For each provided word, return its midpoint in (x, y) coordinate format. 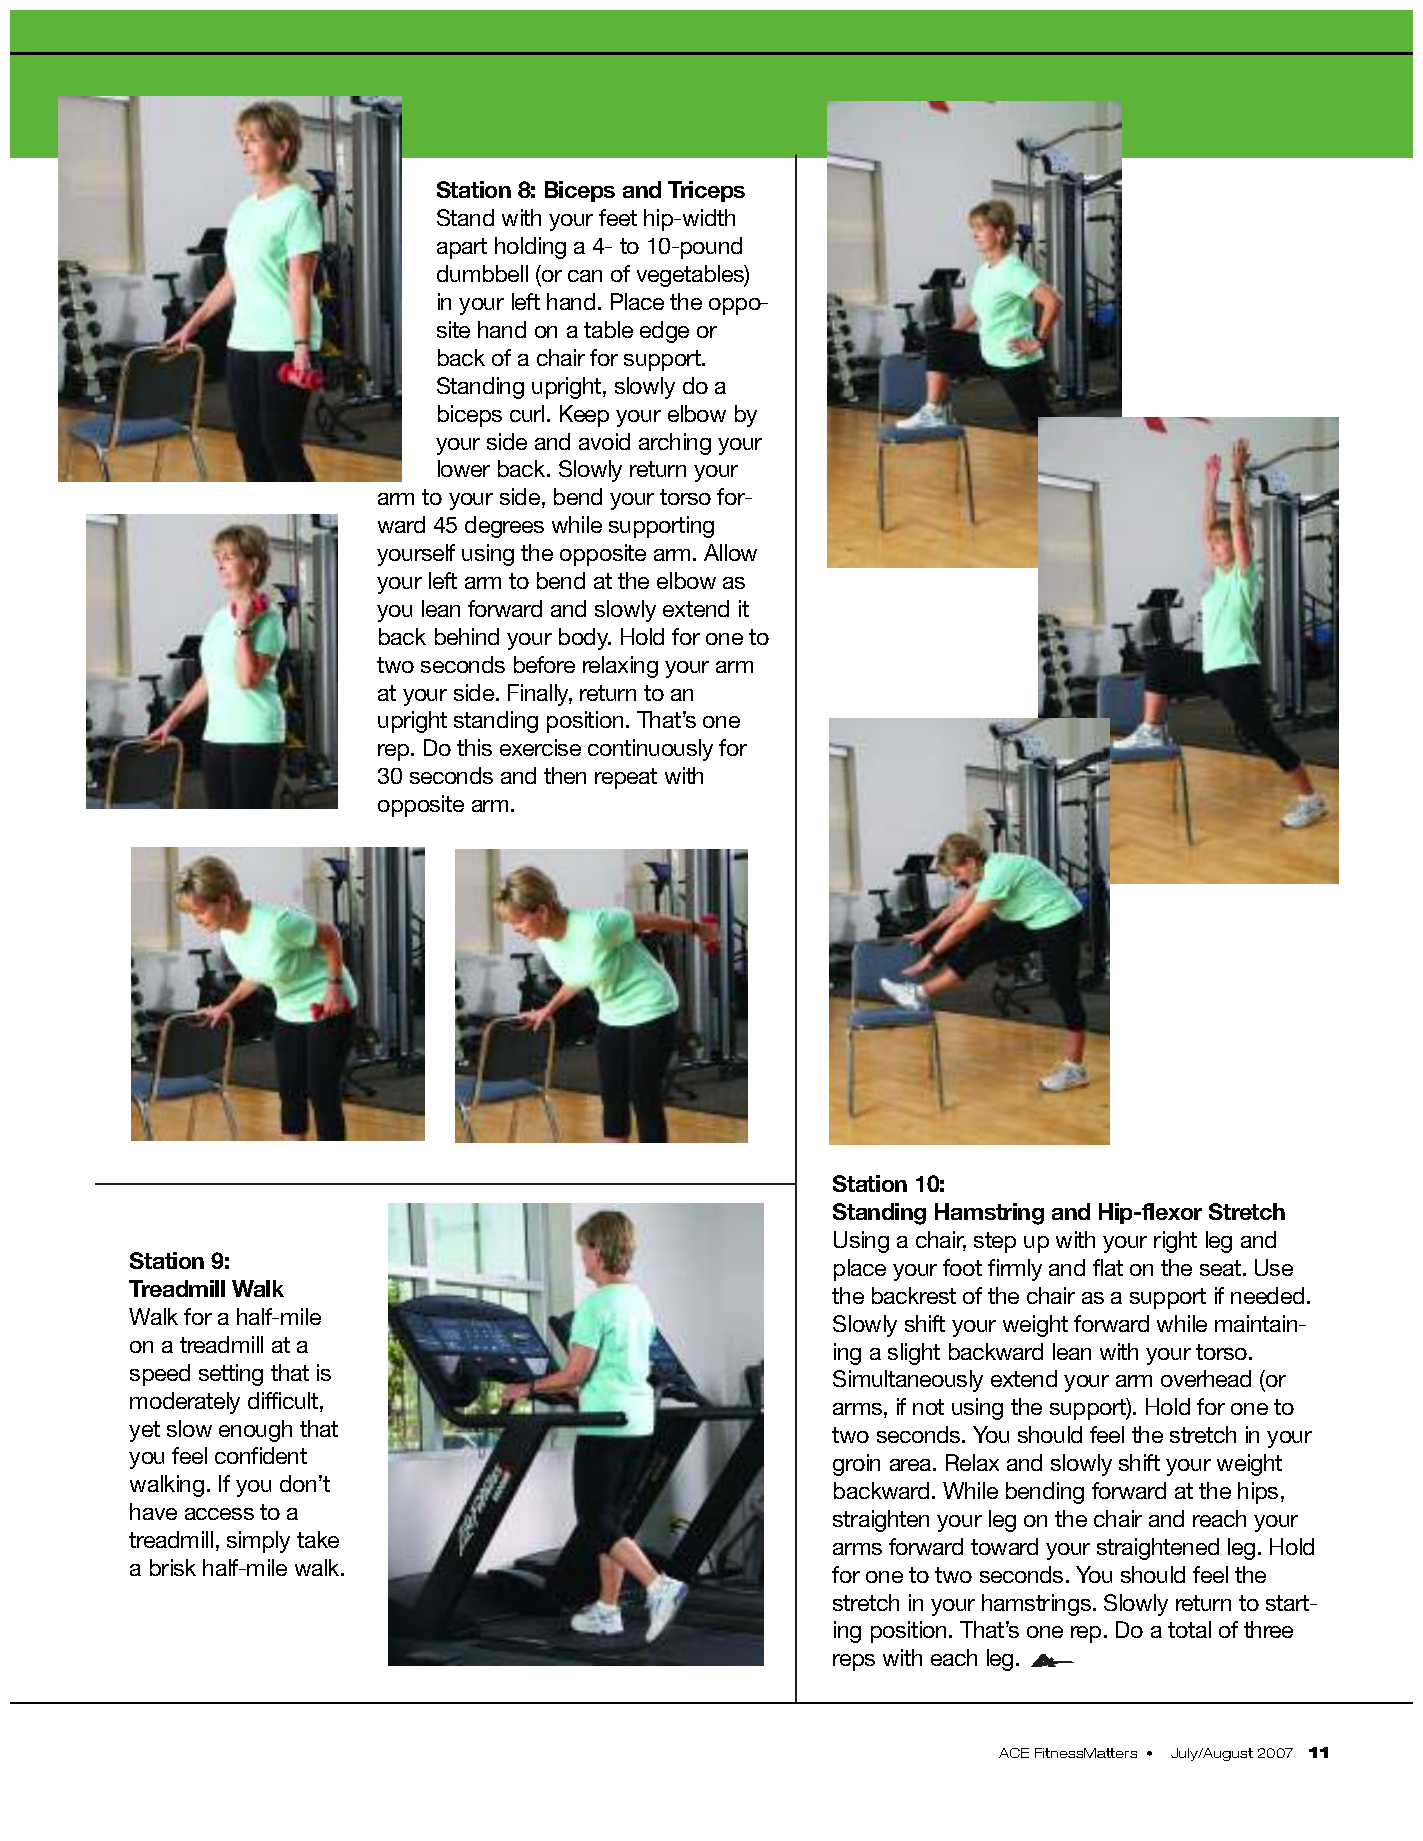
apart (462, 248)
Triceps (706, 191)
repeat (626, 778)
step (995, 1242)
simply (258, 1542)
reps (854, 1662)
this (474, 747)
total (1189, 1629)
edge (664, 332)
